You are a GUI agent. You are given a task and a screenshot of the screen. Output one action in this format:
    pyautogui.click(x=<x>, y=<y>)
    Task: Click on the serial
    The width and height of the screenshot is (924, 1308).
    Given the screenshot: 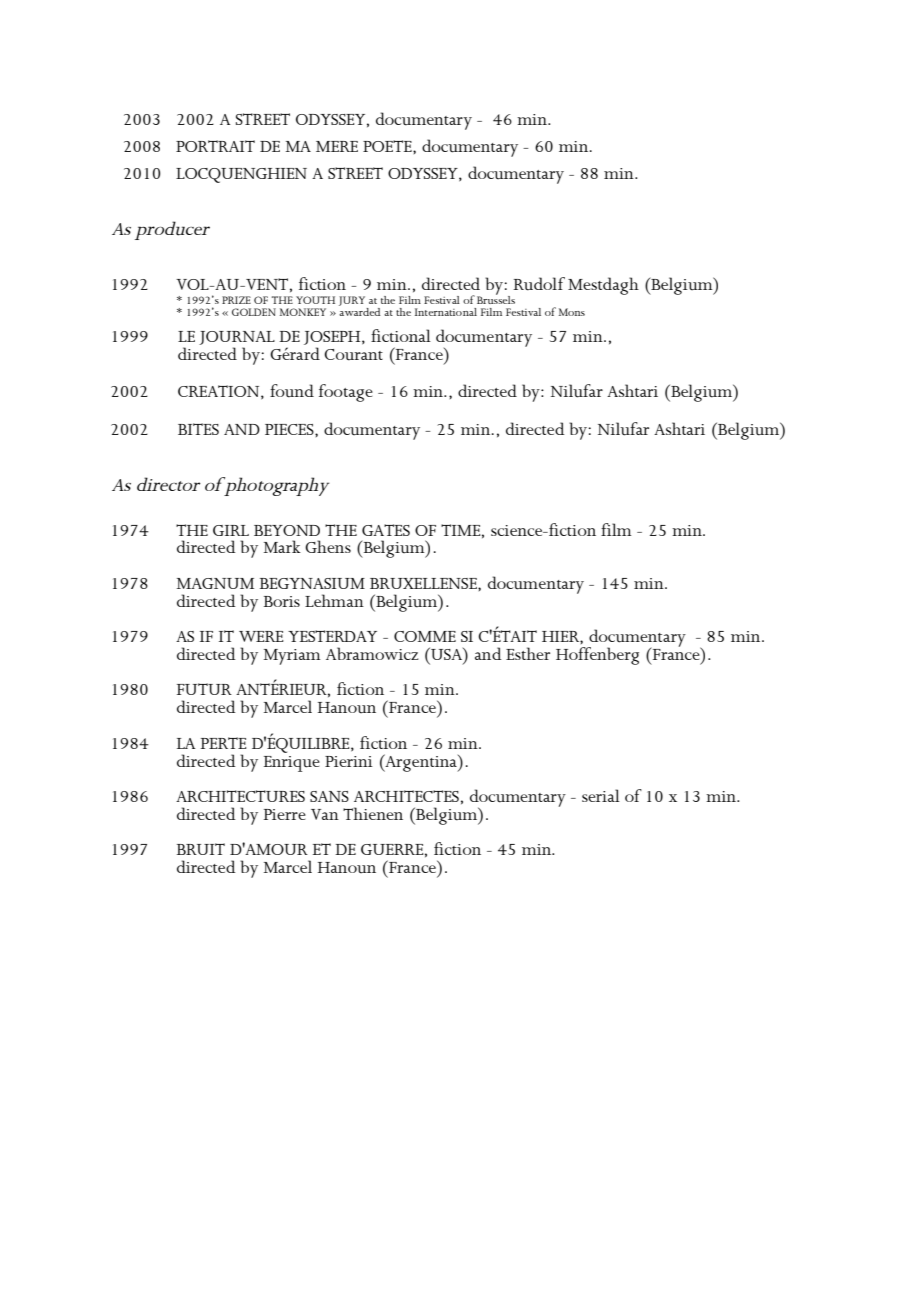 What is the action you would take?
    pyautogui.click(x=601, y=795)
